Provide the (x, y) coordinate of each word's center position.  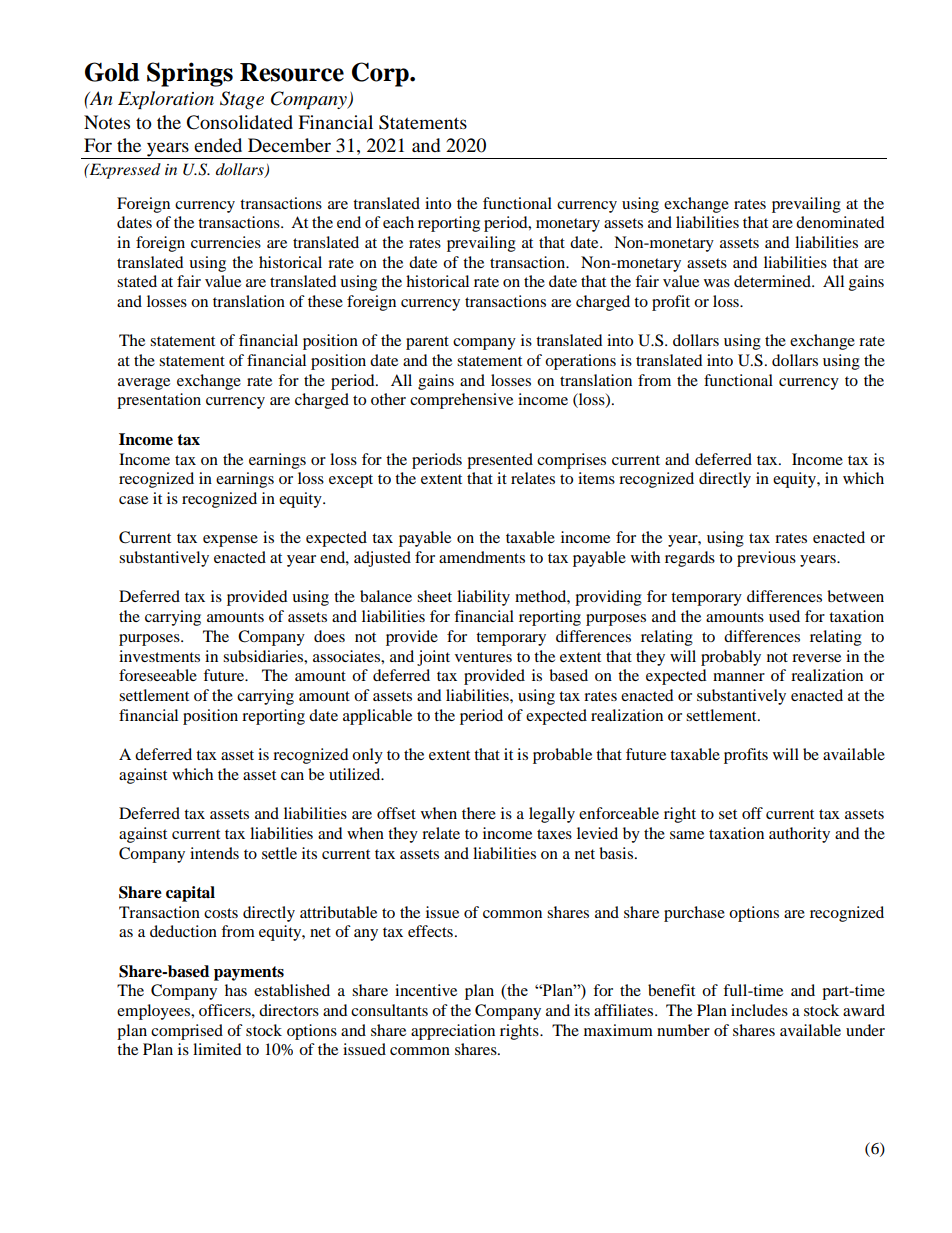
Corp (381, 74)
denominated (840, 222)
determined (773, 281)
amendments (482, 557)
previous (766, 559)
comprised (187, 1032)
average (144, 384)
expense (230, 541)
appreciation (453, 1032)
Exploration (166, 100)
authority (799, 835)
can (292, 776)
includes (759, 1010)
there (479, 813)
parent (427, 343)
